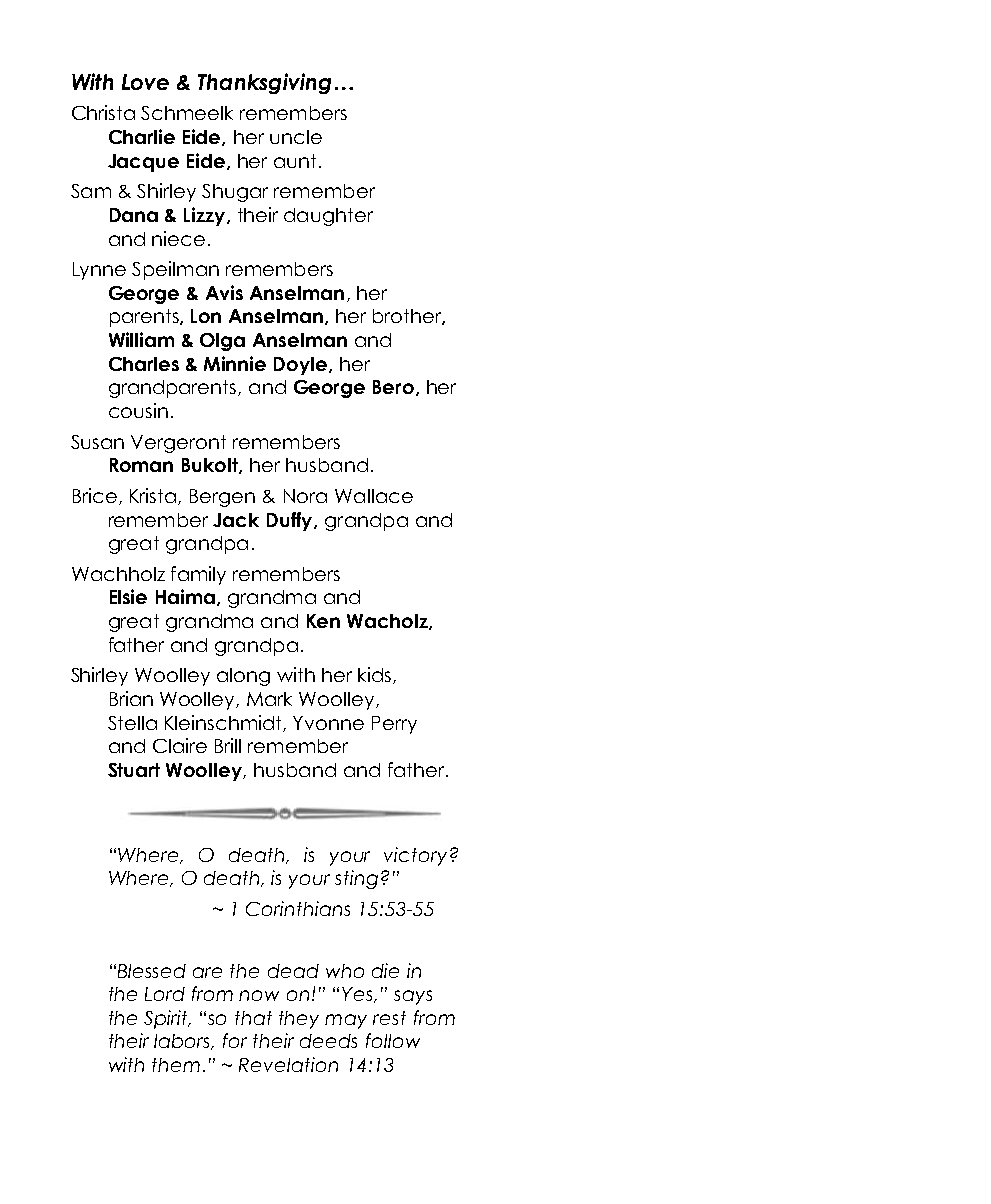  Describe the element at coordinates (374, 496) in the screenshot. I see `Wallace` at that location.
